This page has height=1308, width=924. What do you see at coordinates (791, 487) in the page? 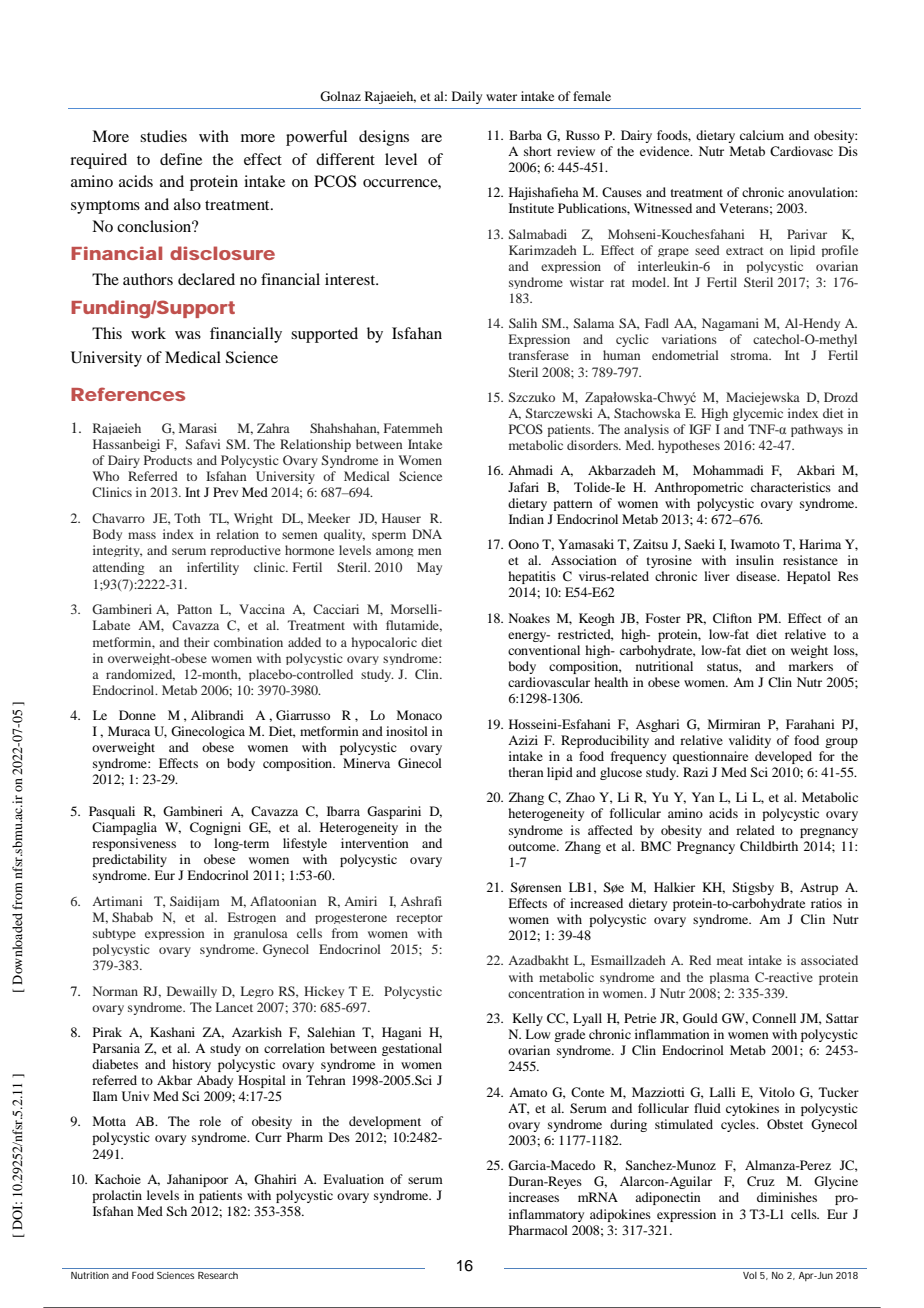
I see `characteristics` at bounding box center [791, 487].
